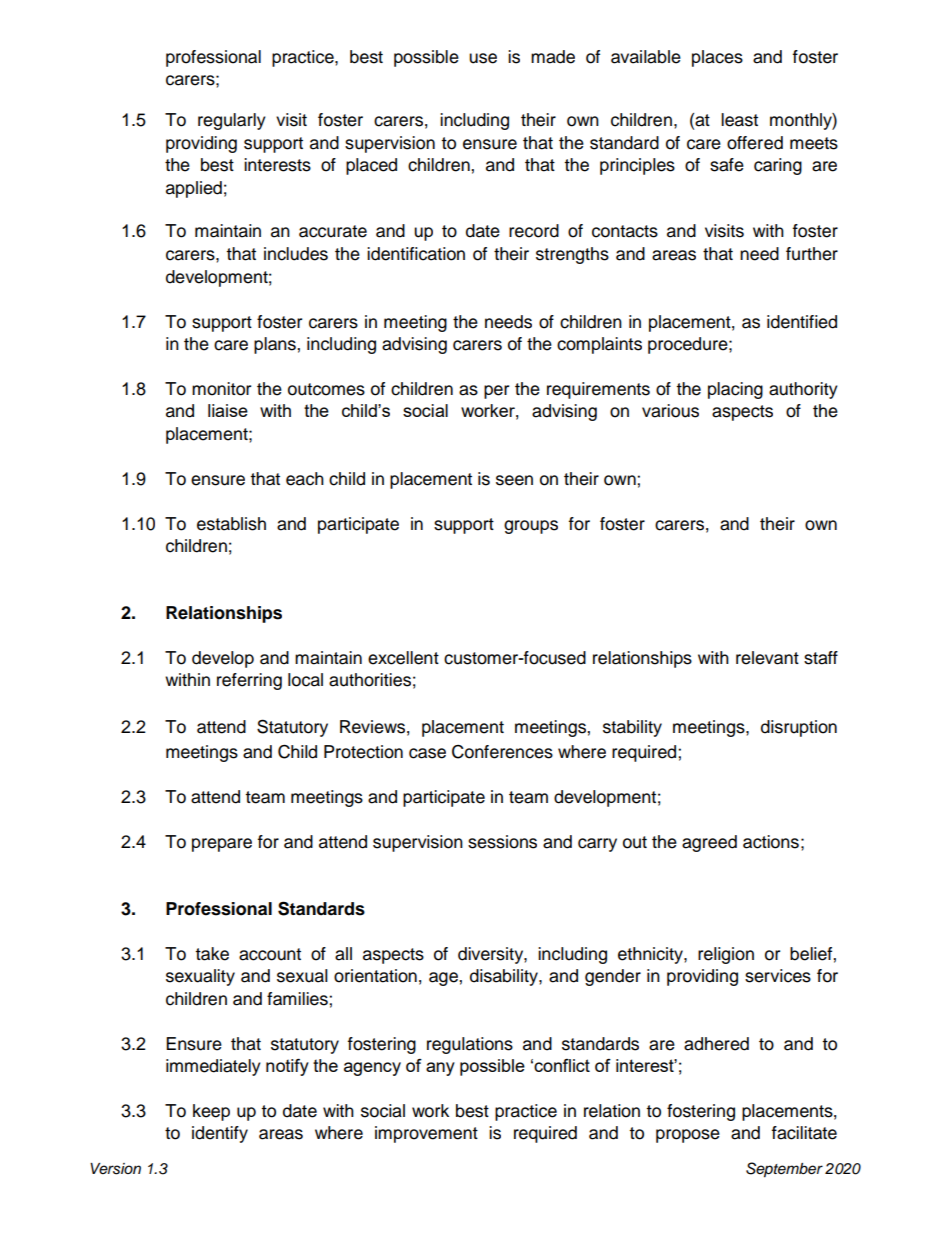  What do you see at coordinates (553, 57) in the screenshot?
I see `made` at bounding box center [553, 57].
